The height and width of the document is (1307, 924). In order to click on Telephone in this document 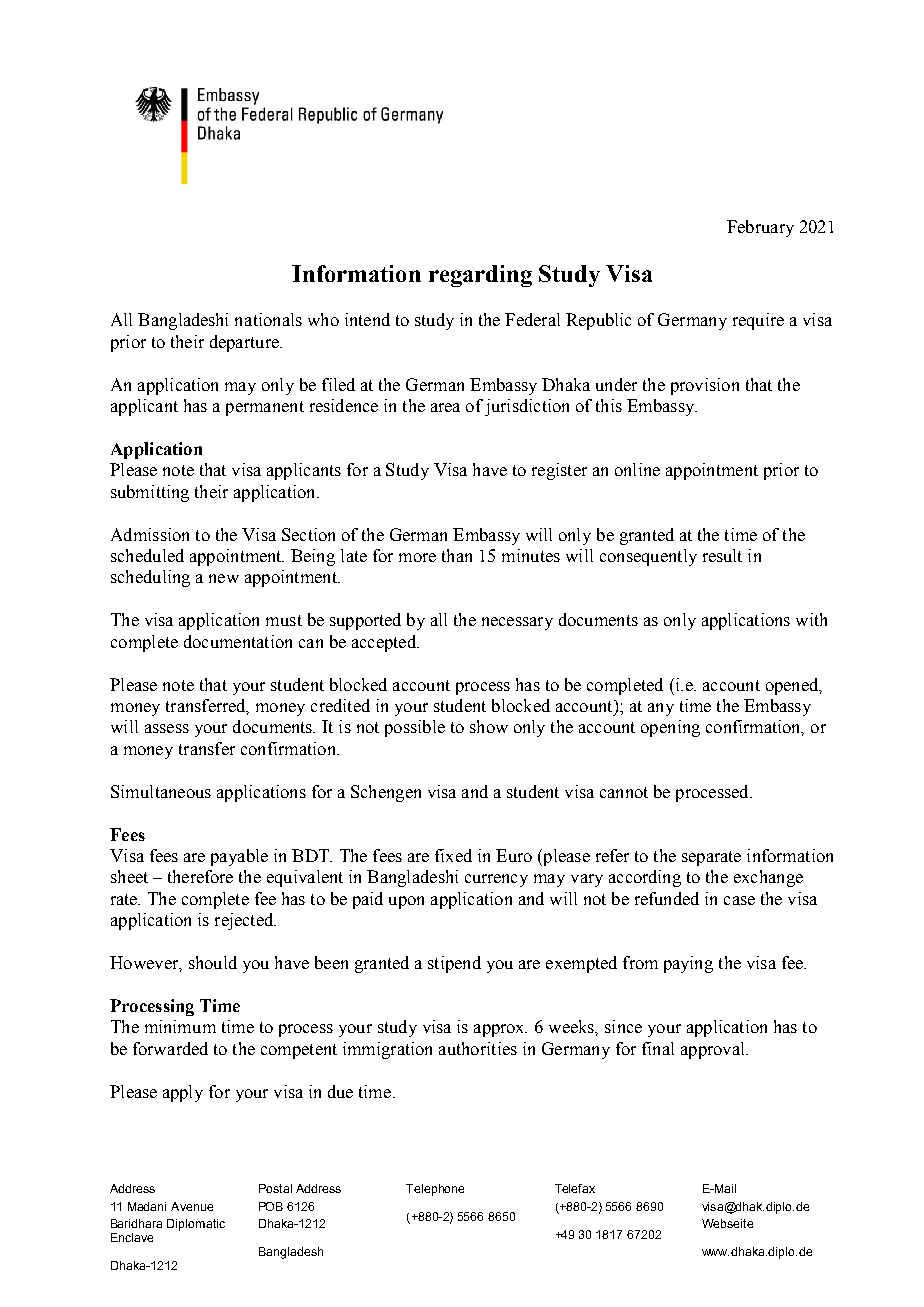, I will do `click(435, 1190)`.
